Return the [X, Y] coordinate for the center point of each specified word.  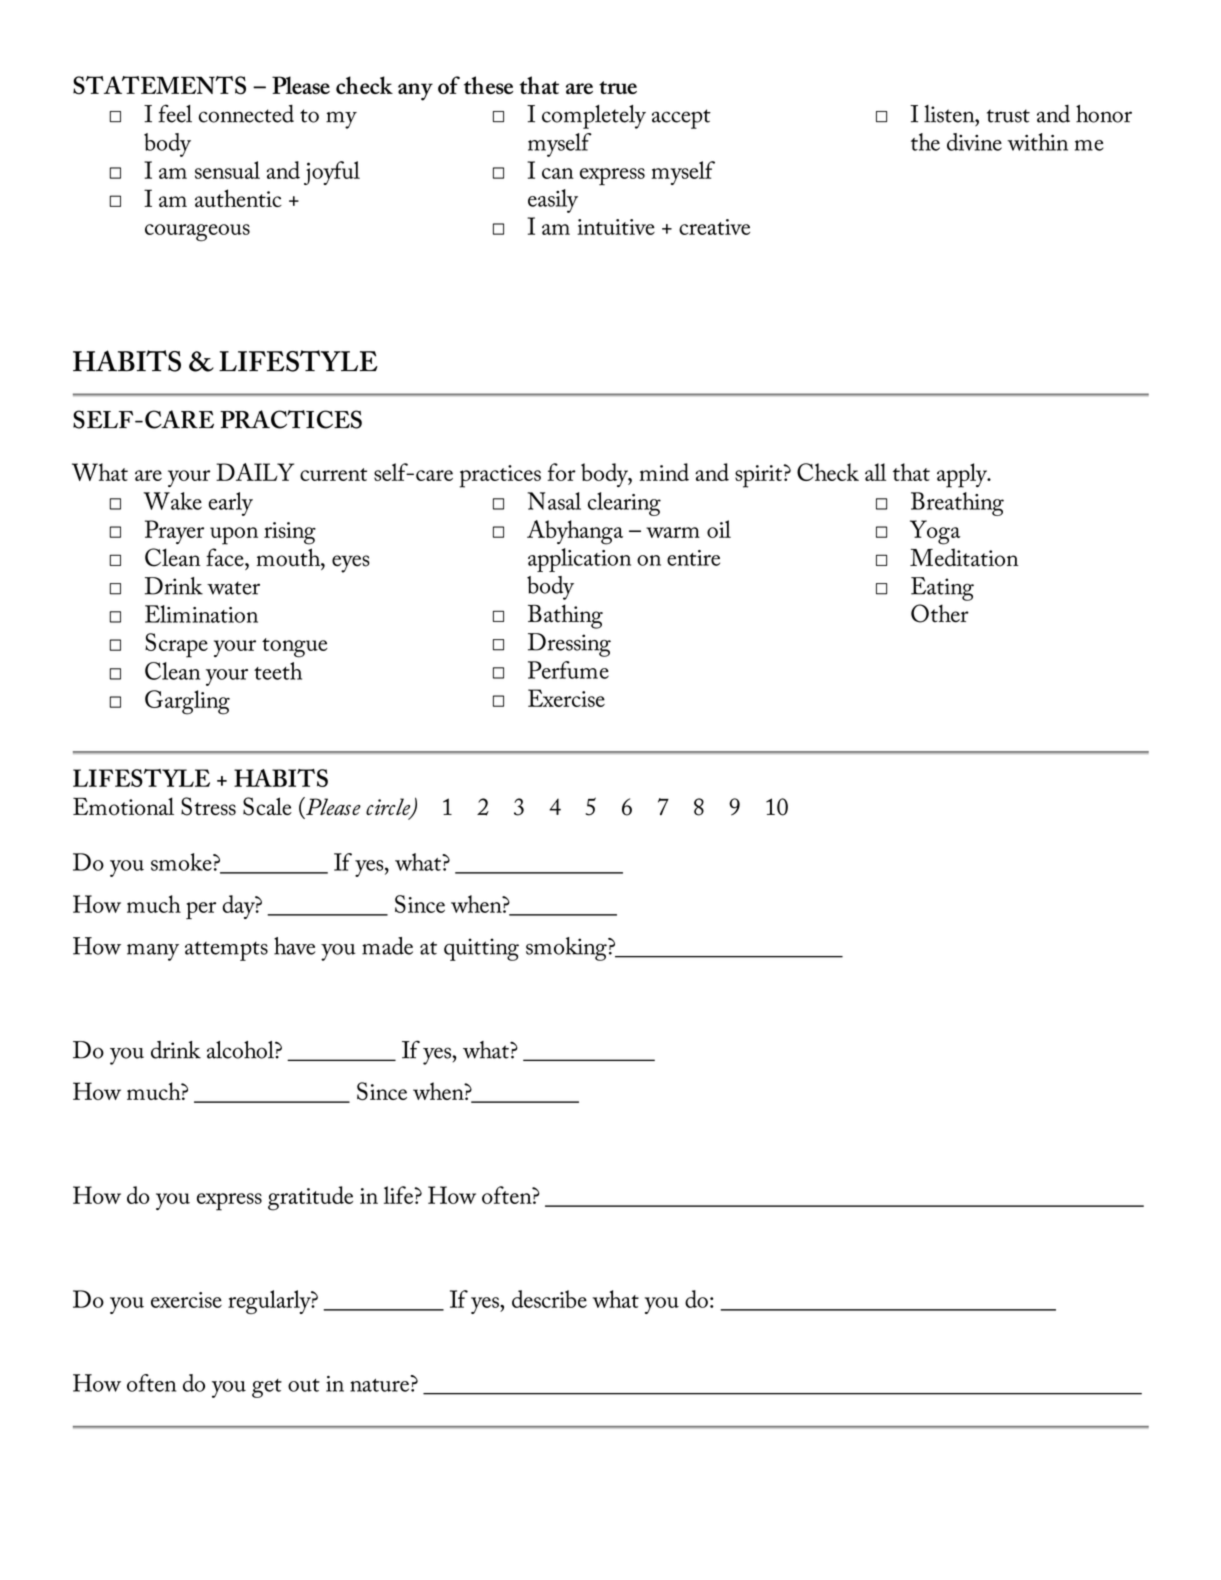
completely [594, 117]
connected [246, 114]
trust [1008, 116]
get [267, 1388]
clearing [624, 504]
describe [549, 1299]
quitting [481, 949]
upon [234, 536]
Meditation [964, 557]
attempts [226, 951]
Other [940, 613]
